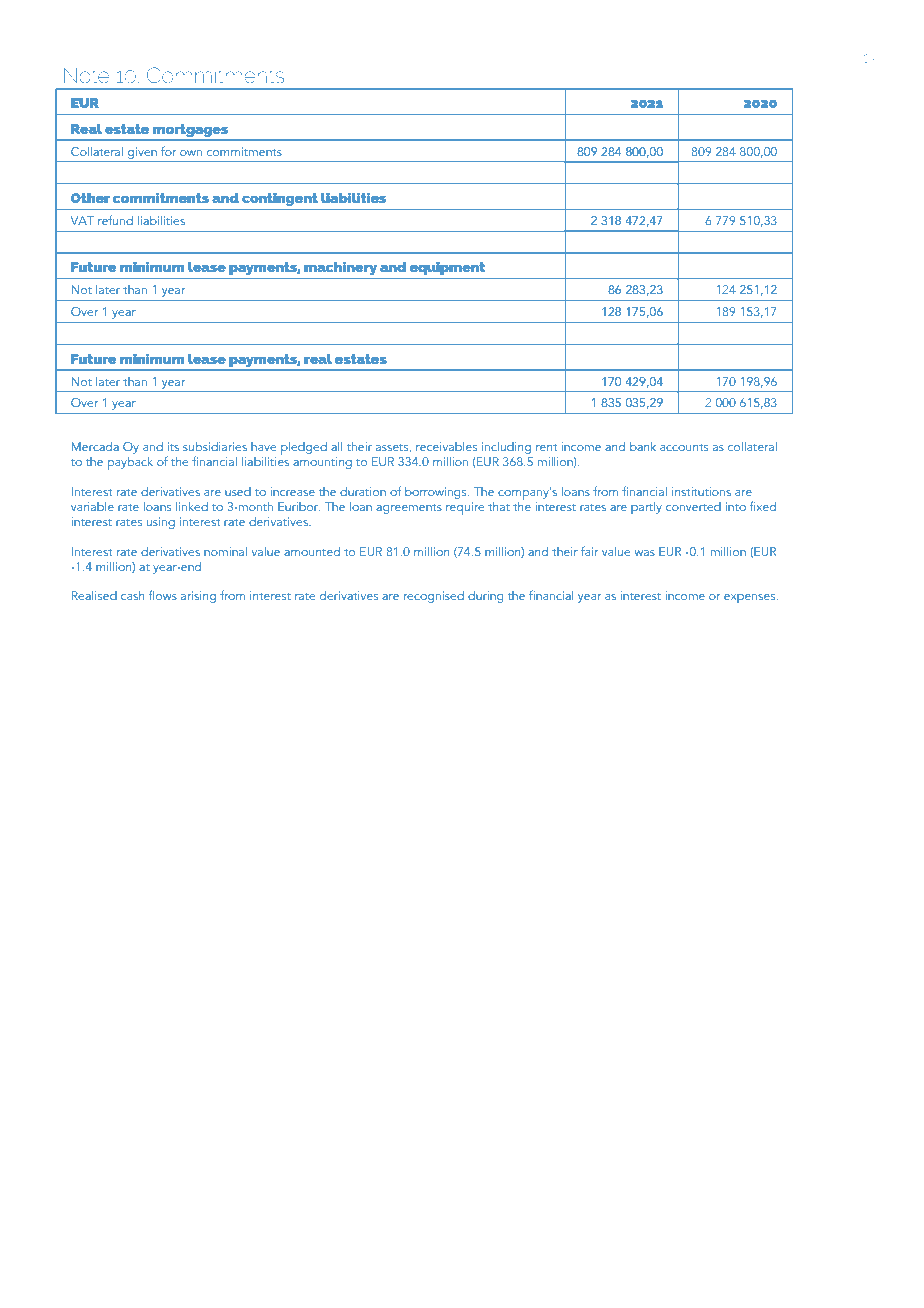  What do you see at coordinates (192, 506) in the screenshot?
I see `linked` at bounding box center [192, 506].
